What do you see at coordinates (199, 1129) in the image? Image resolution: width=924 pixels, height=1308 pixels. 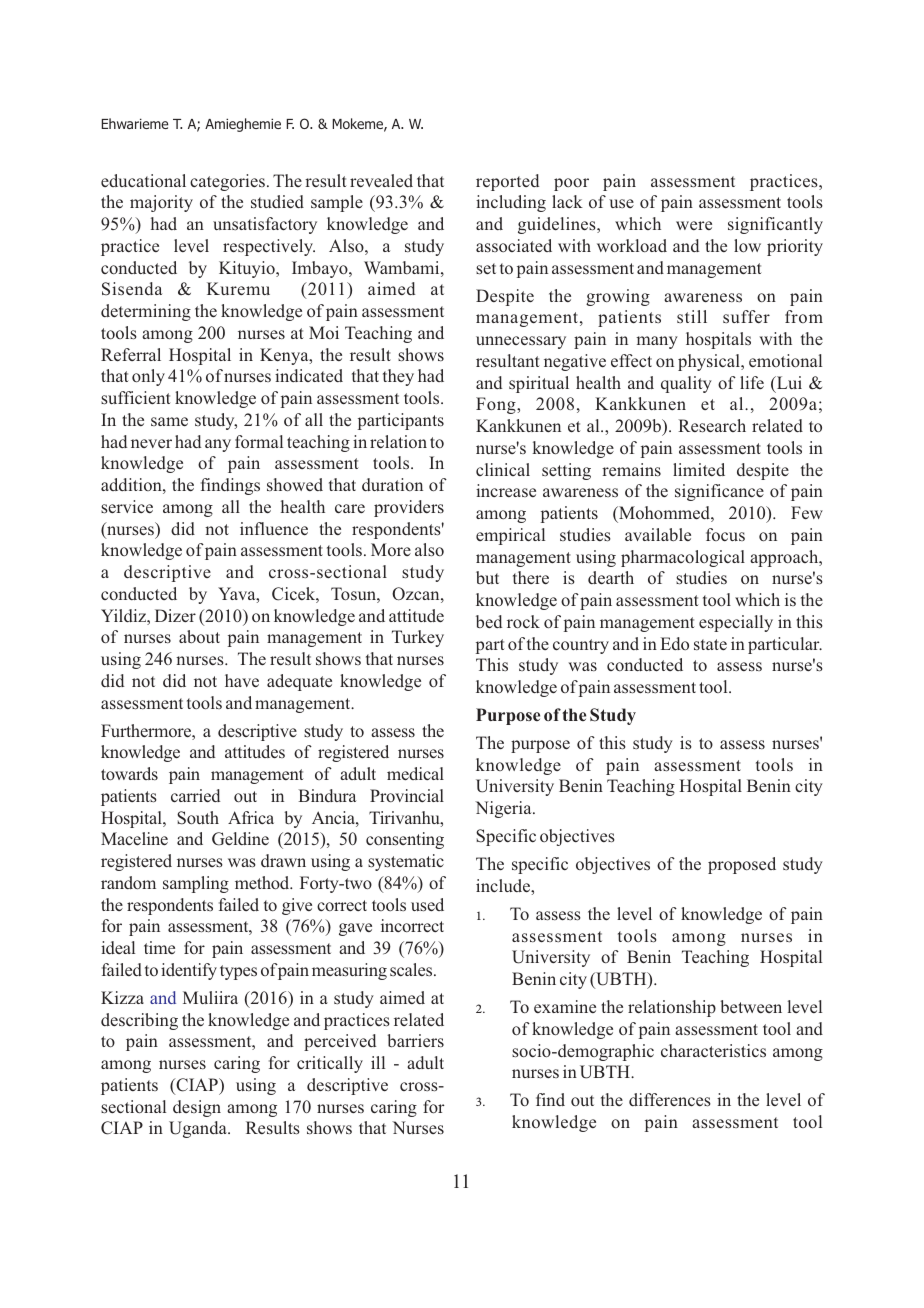 I see `Uganda` at bounding box center [199, 1129].
